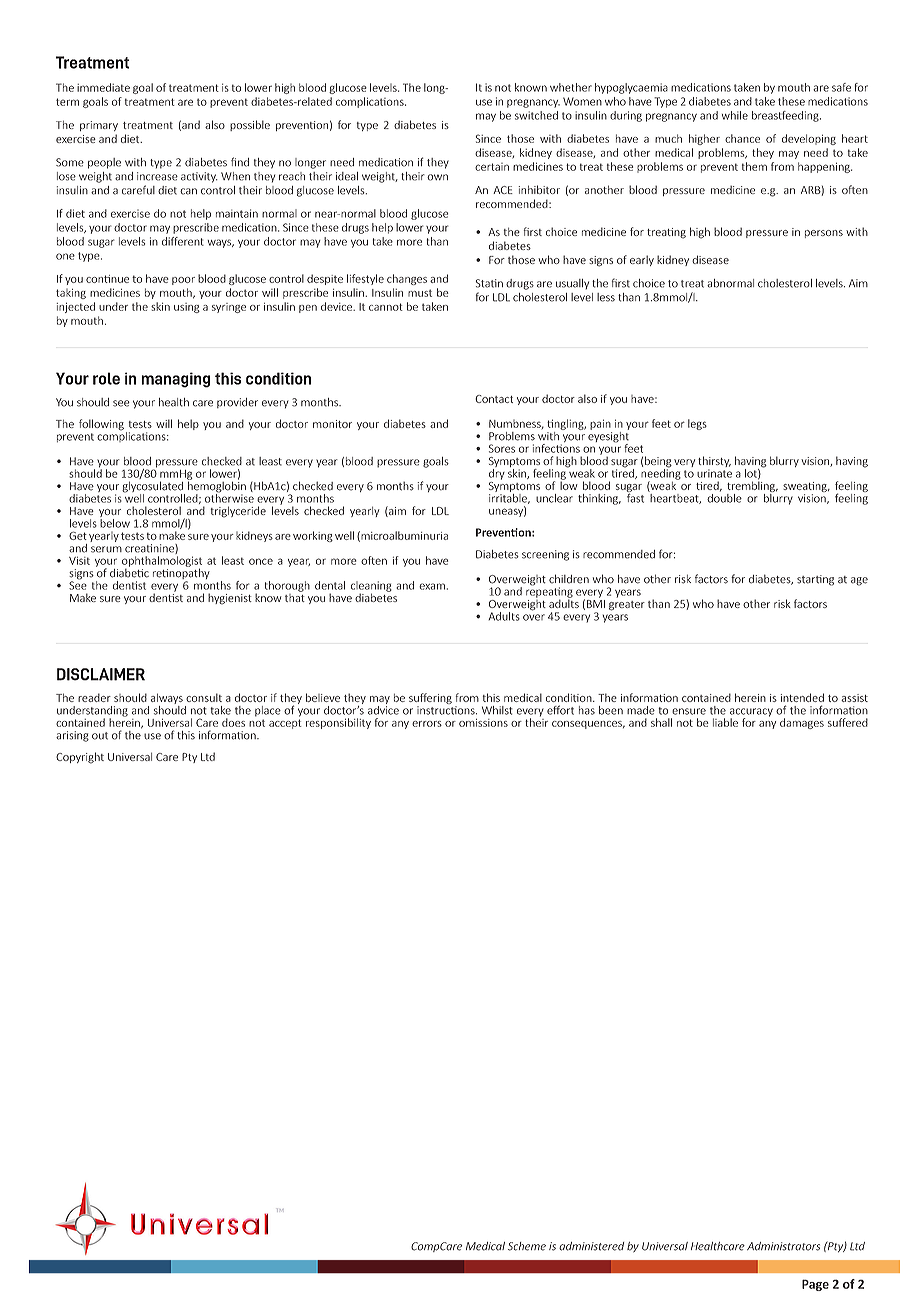 The width and height of the document is (924, 1308). Describe the element at coordinates (697, 424) in the document. I see `legs` at that location.
